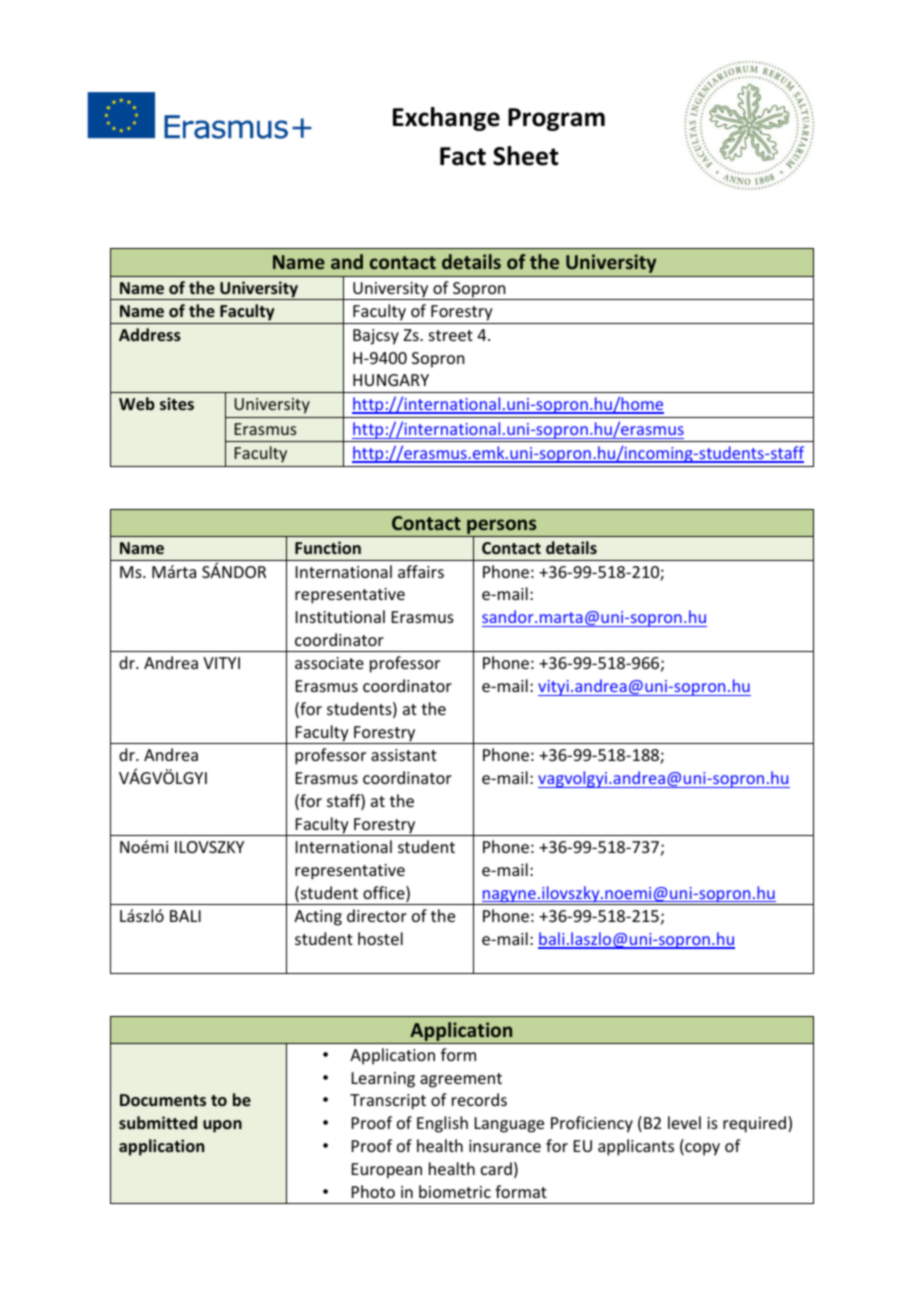 This document has height=1308, width=924. I want to click on affairs, so click(421, 571).
